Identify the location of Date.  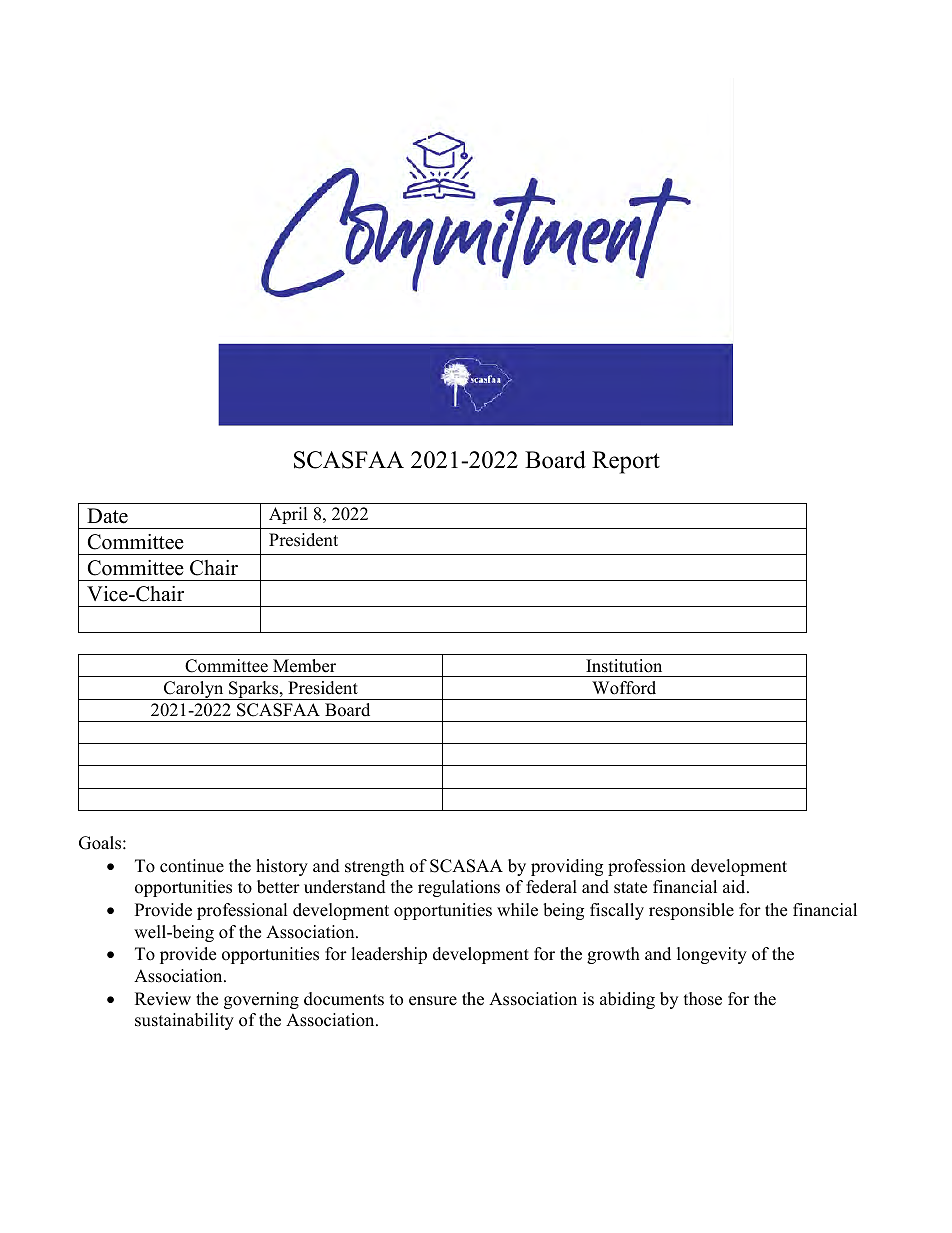
(107, 516).
